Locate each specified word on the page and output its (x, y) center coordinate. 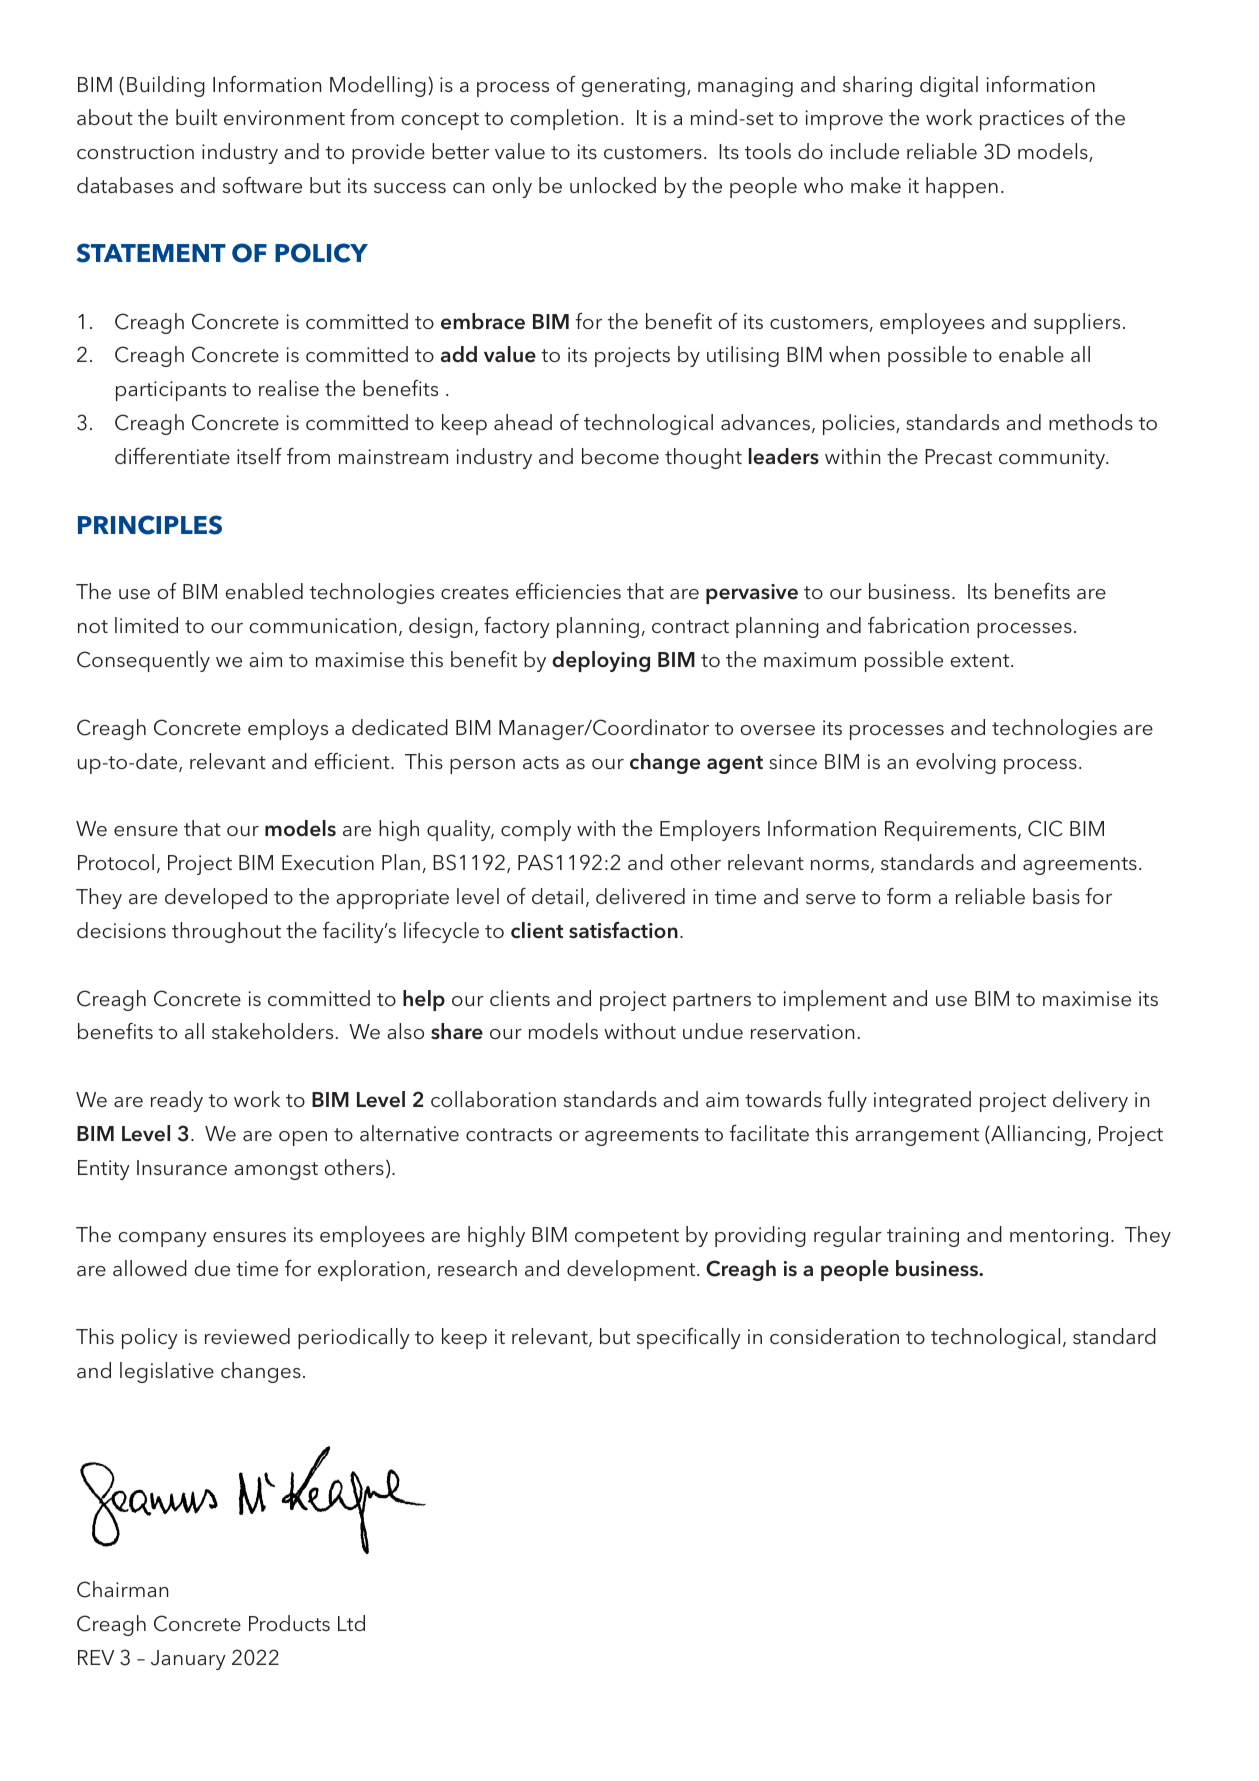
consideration (834, 1336)
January (188, 1660)
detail (557, 896)
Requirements (952, 831)
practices (1022, 120)
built (196, 117)
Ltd (351, 1623)
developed (216, 898)
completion (564, 119)
